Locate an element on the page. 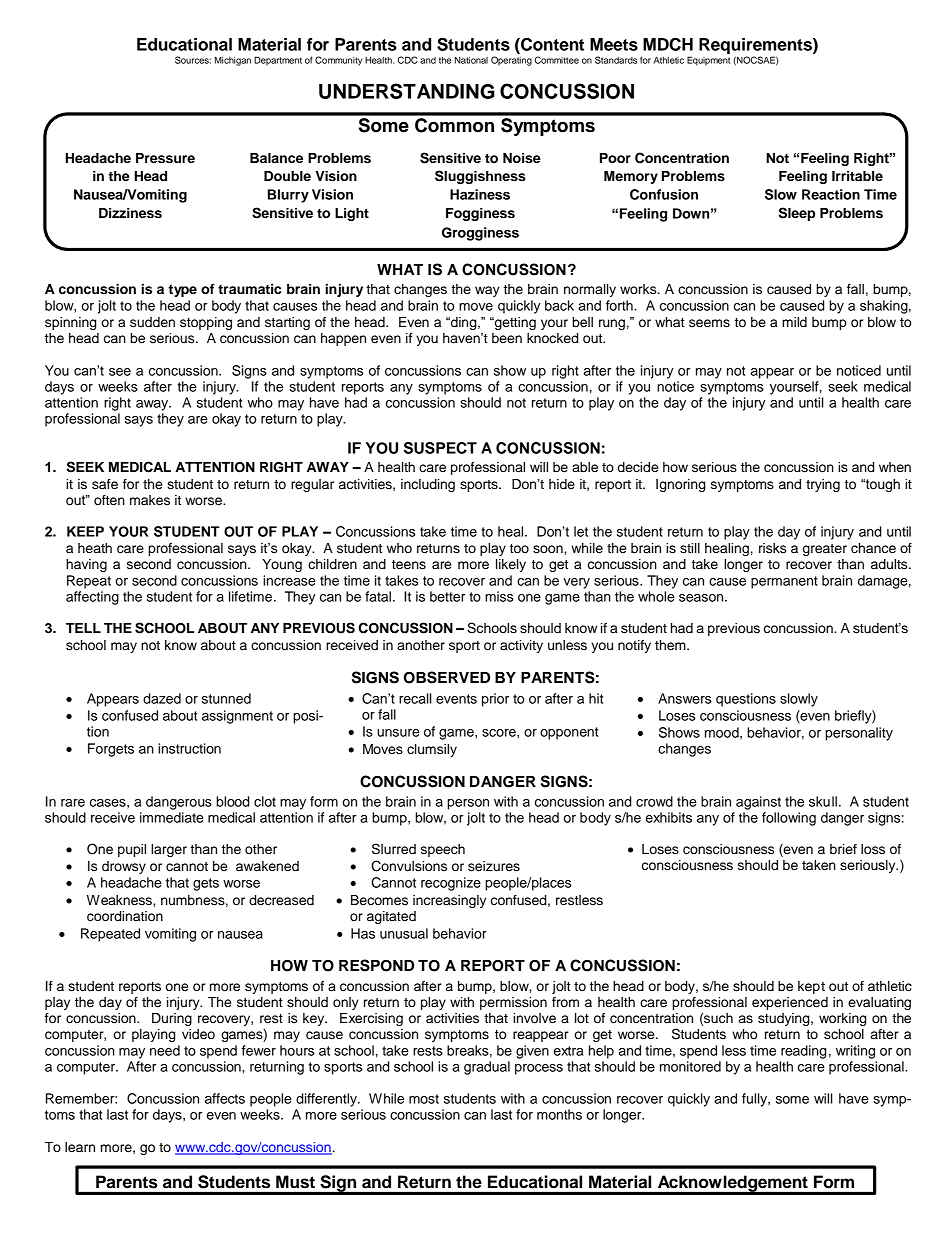 Image resolution: width=952 pixels, height=1233 pixels. better is located at coordinates (448, 596).
